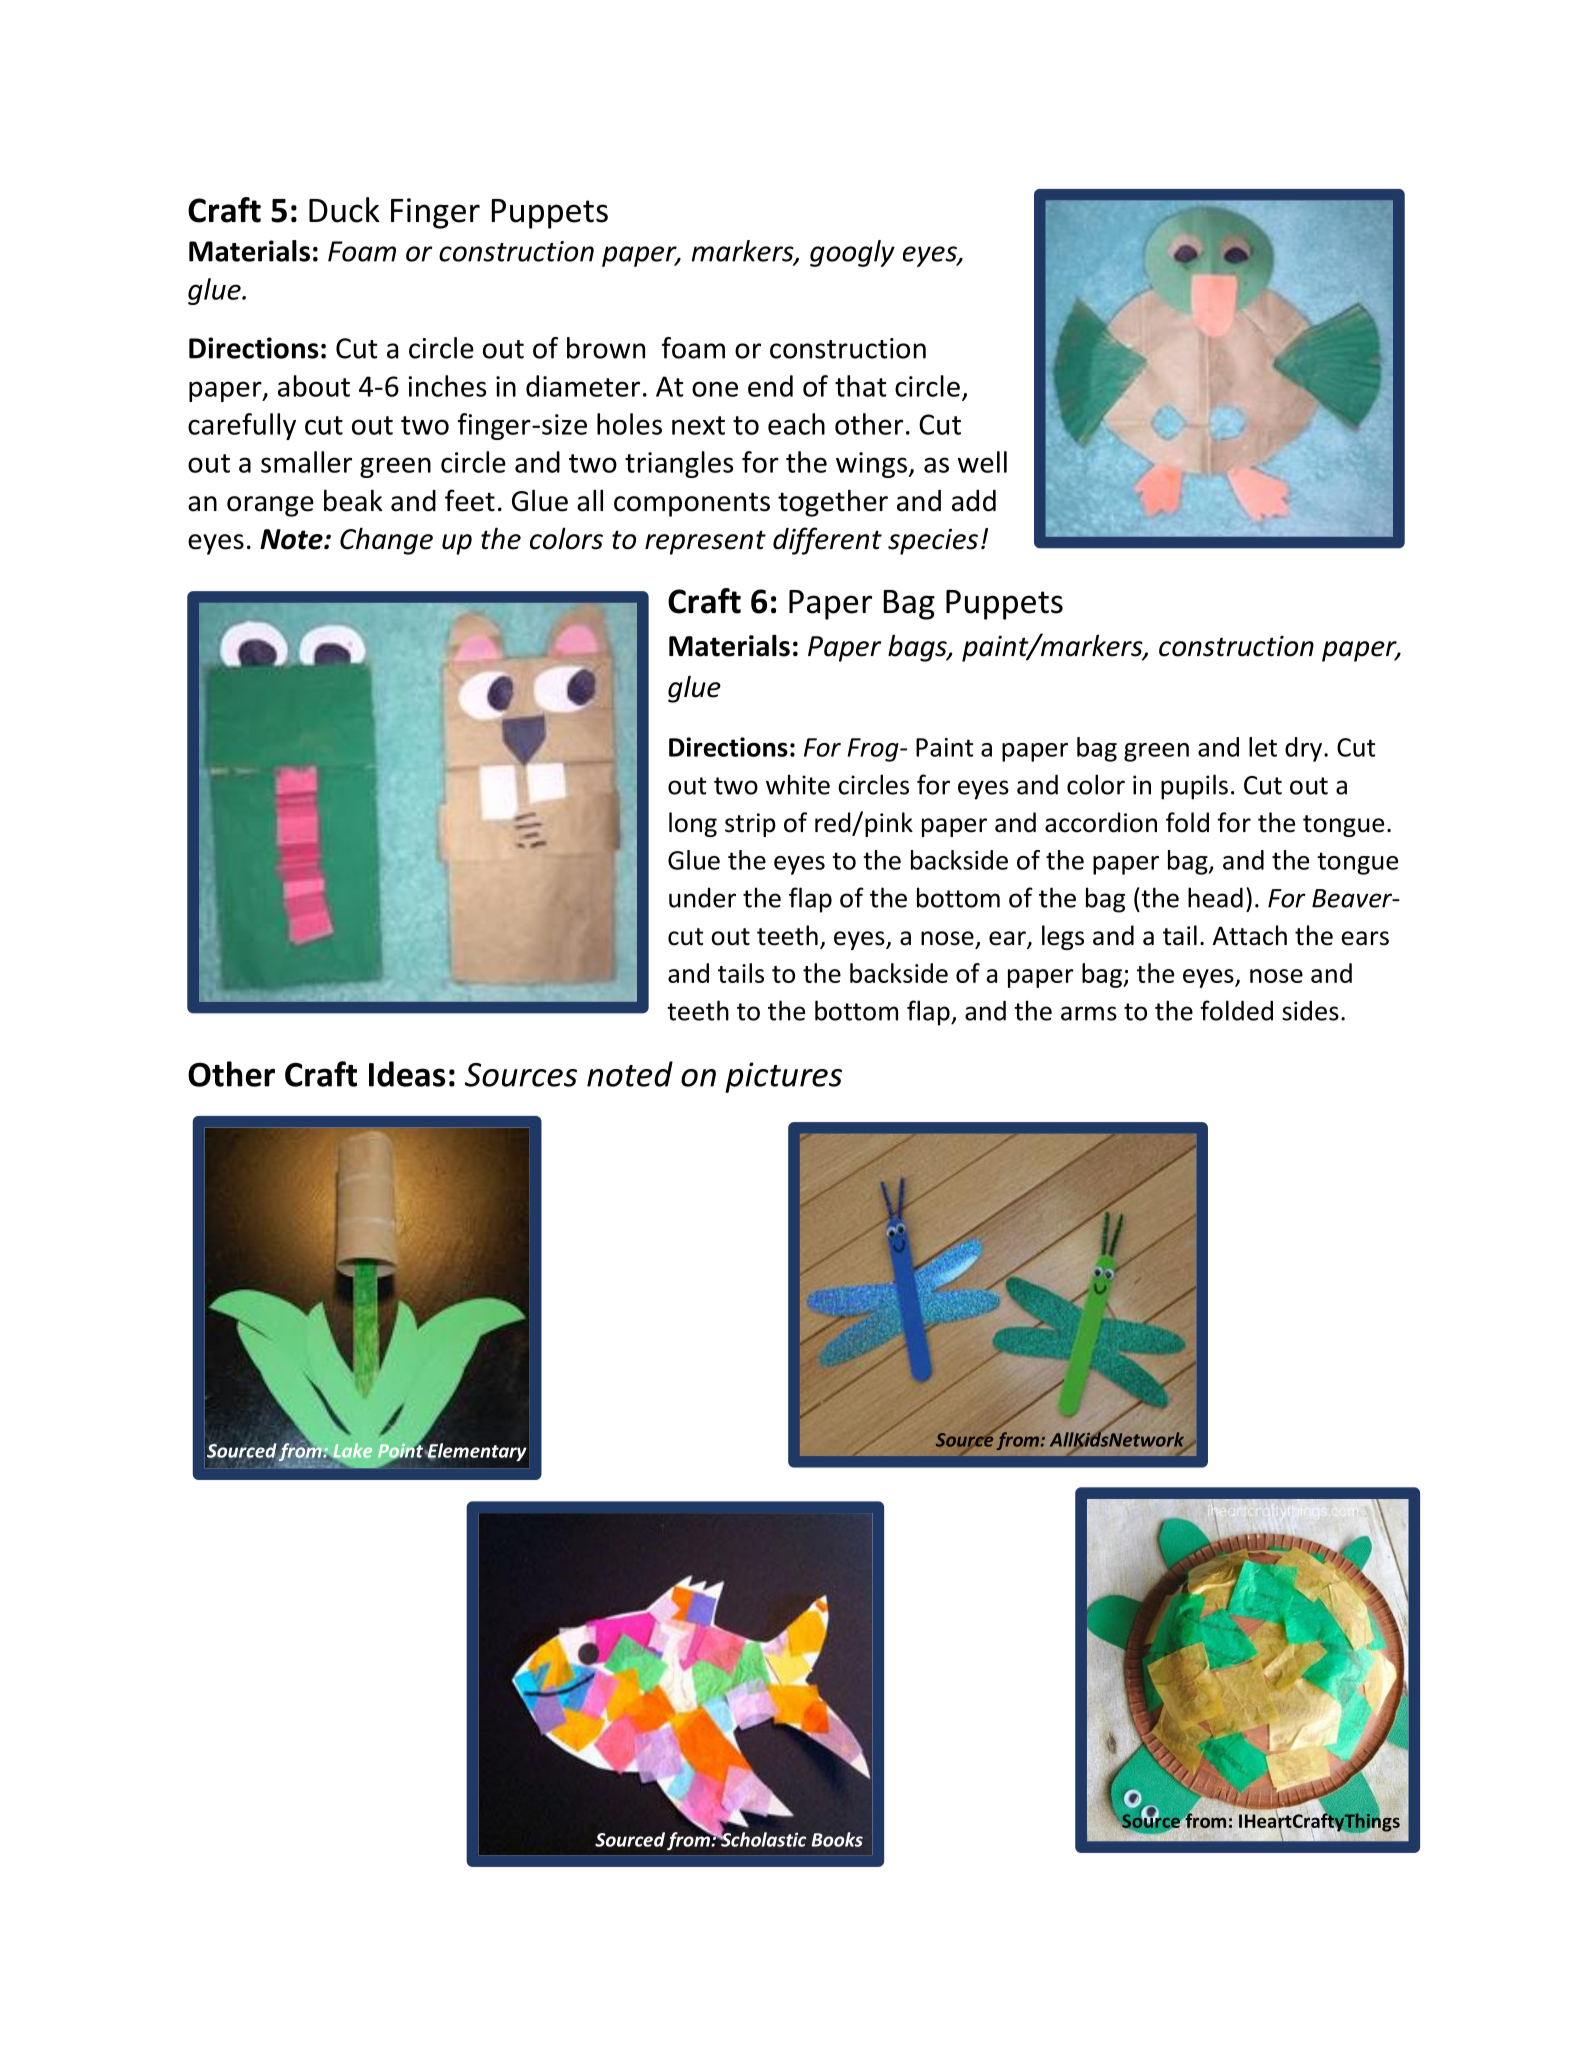 This screenshot has width=1592, height=2060. Describe the element at coordinates (351, 1451) in the screenshot. I see `Lake` at that location.
